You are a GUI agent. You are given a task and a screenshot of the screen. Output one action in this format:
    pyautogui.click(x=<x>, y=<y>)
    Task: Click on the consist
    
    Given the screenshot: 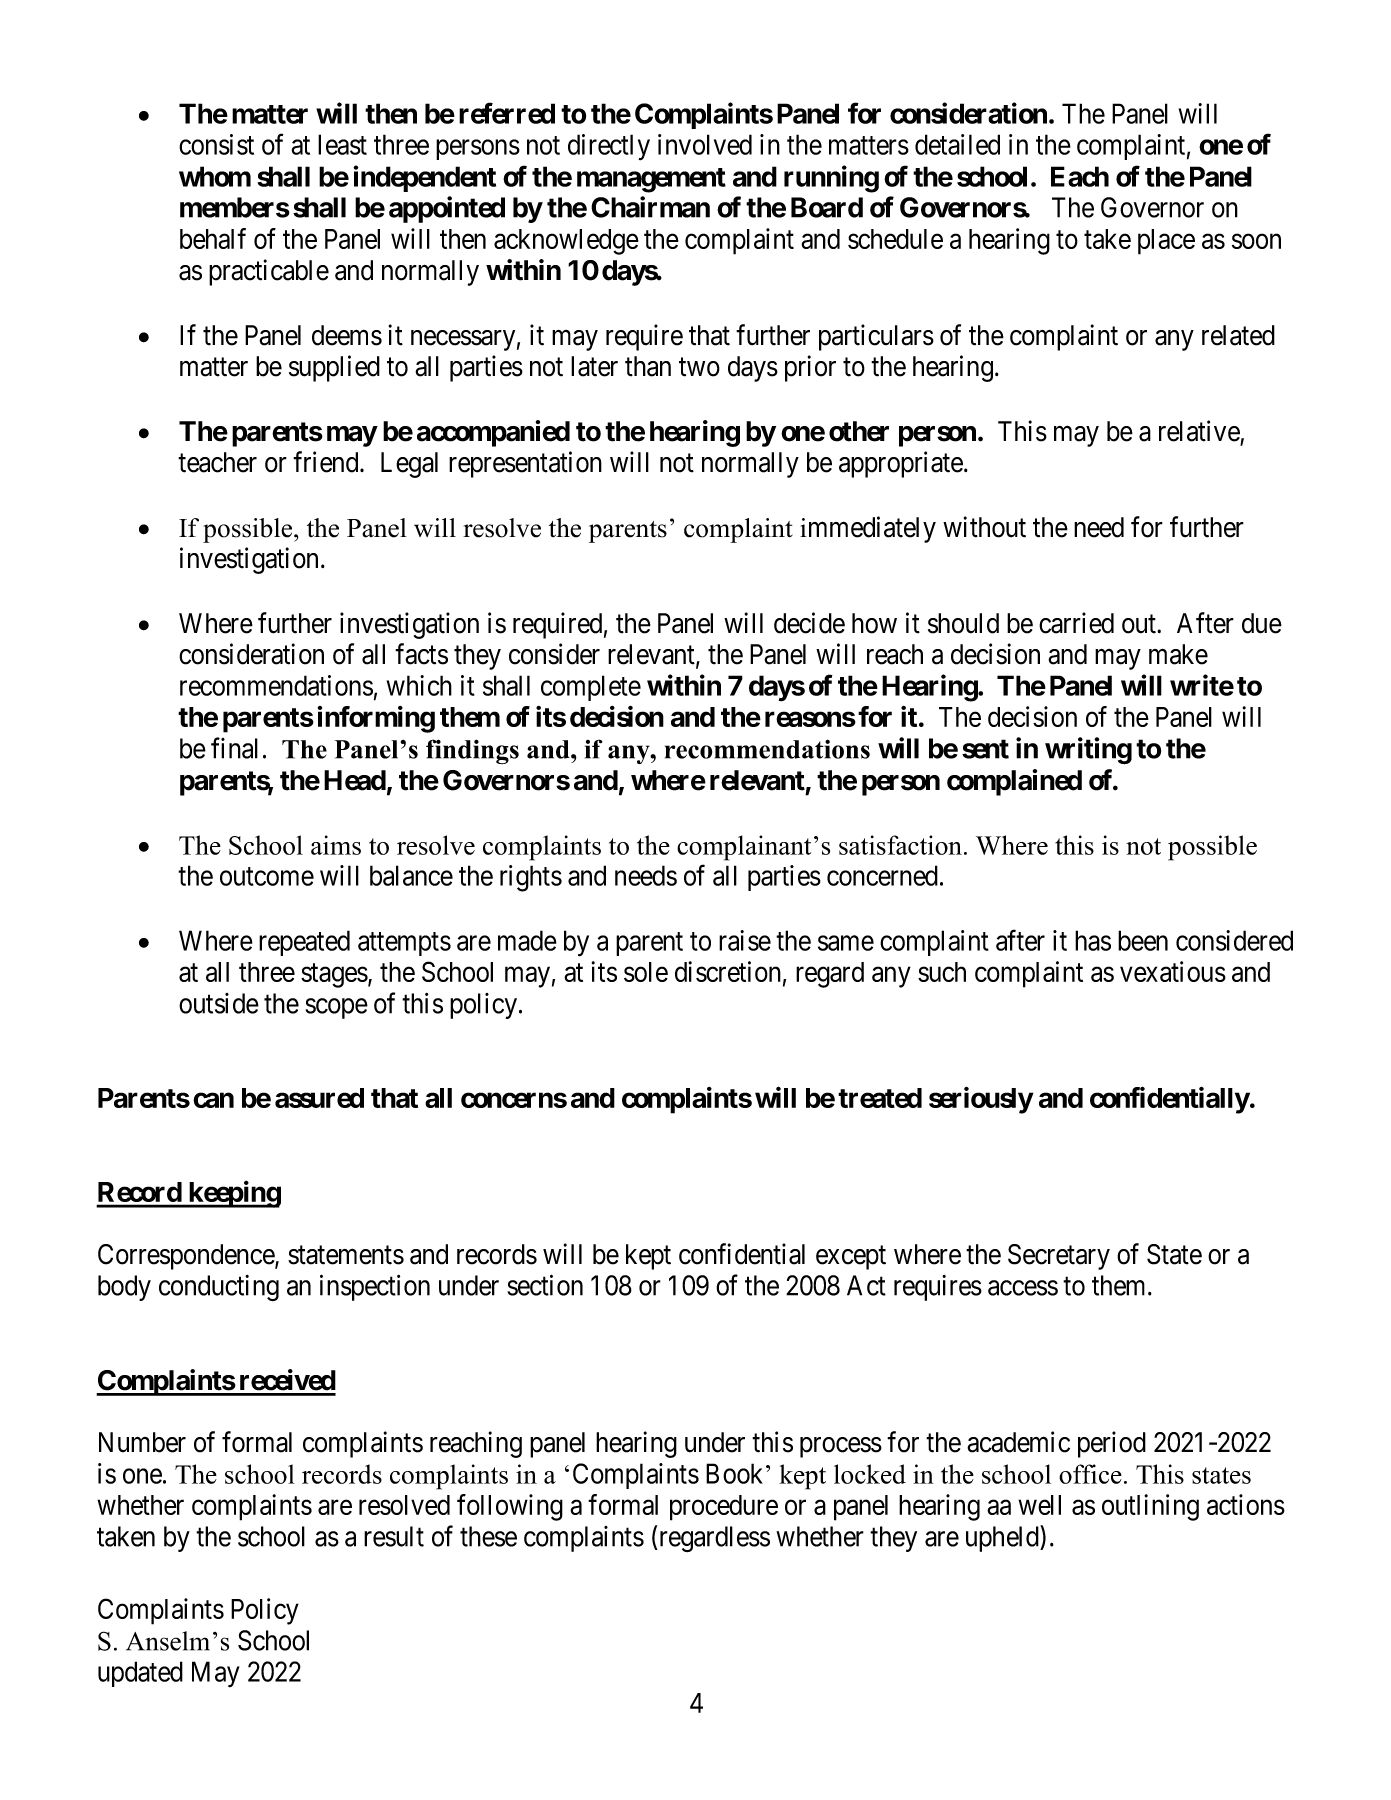 What is the action you would take?
    pyautogui.click(x=216, y=144)
